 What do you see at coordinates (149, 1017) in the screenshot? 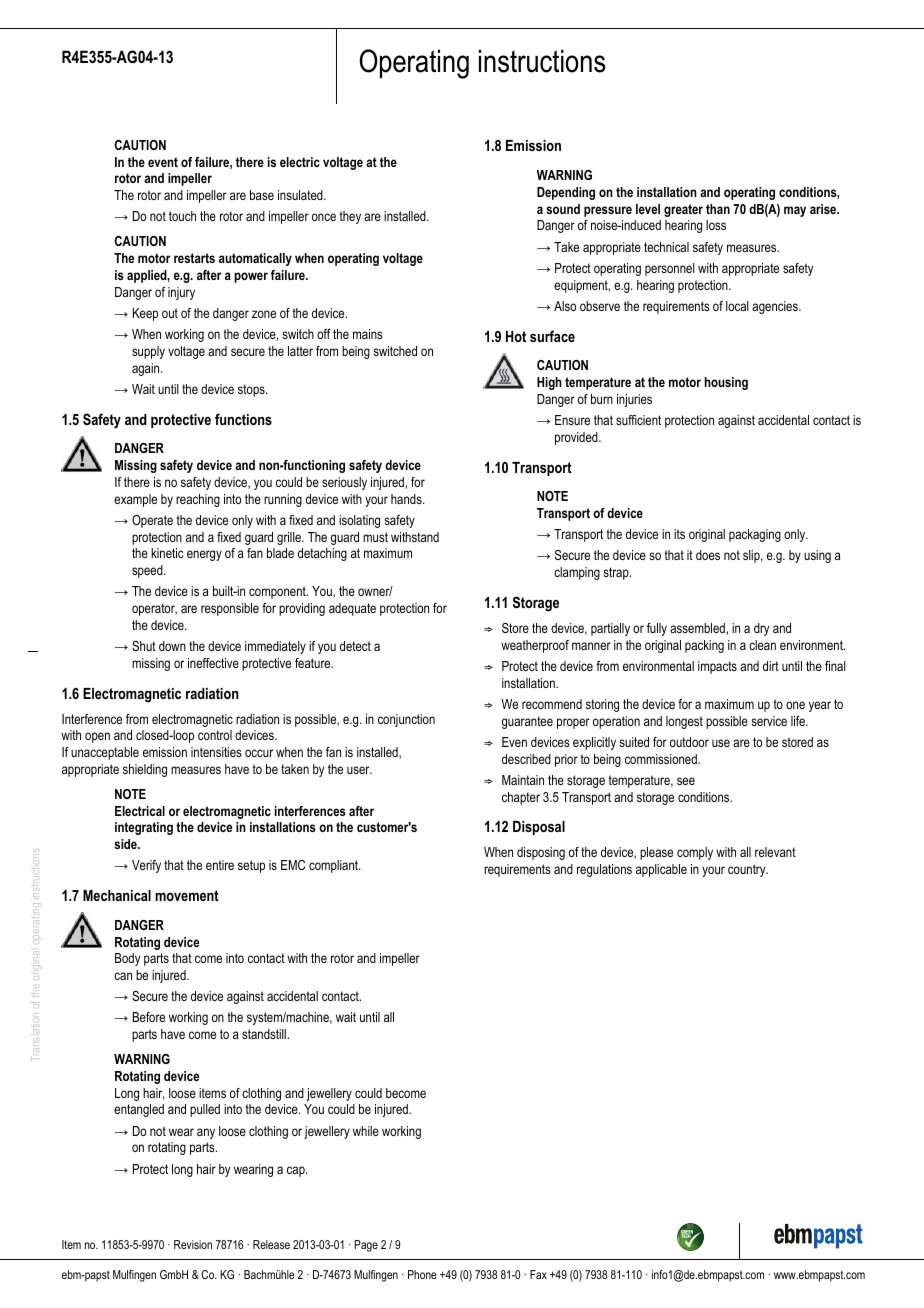
I see `Before` at bounding box center [149, 1017].
